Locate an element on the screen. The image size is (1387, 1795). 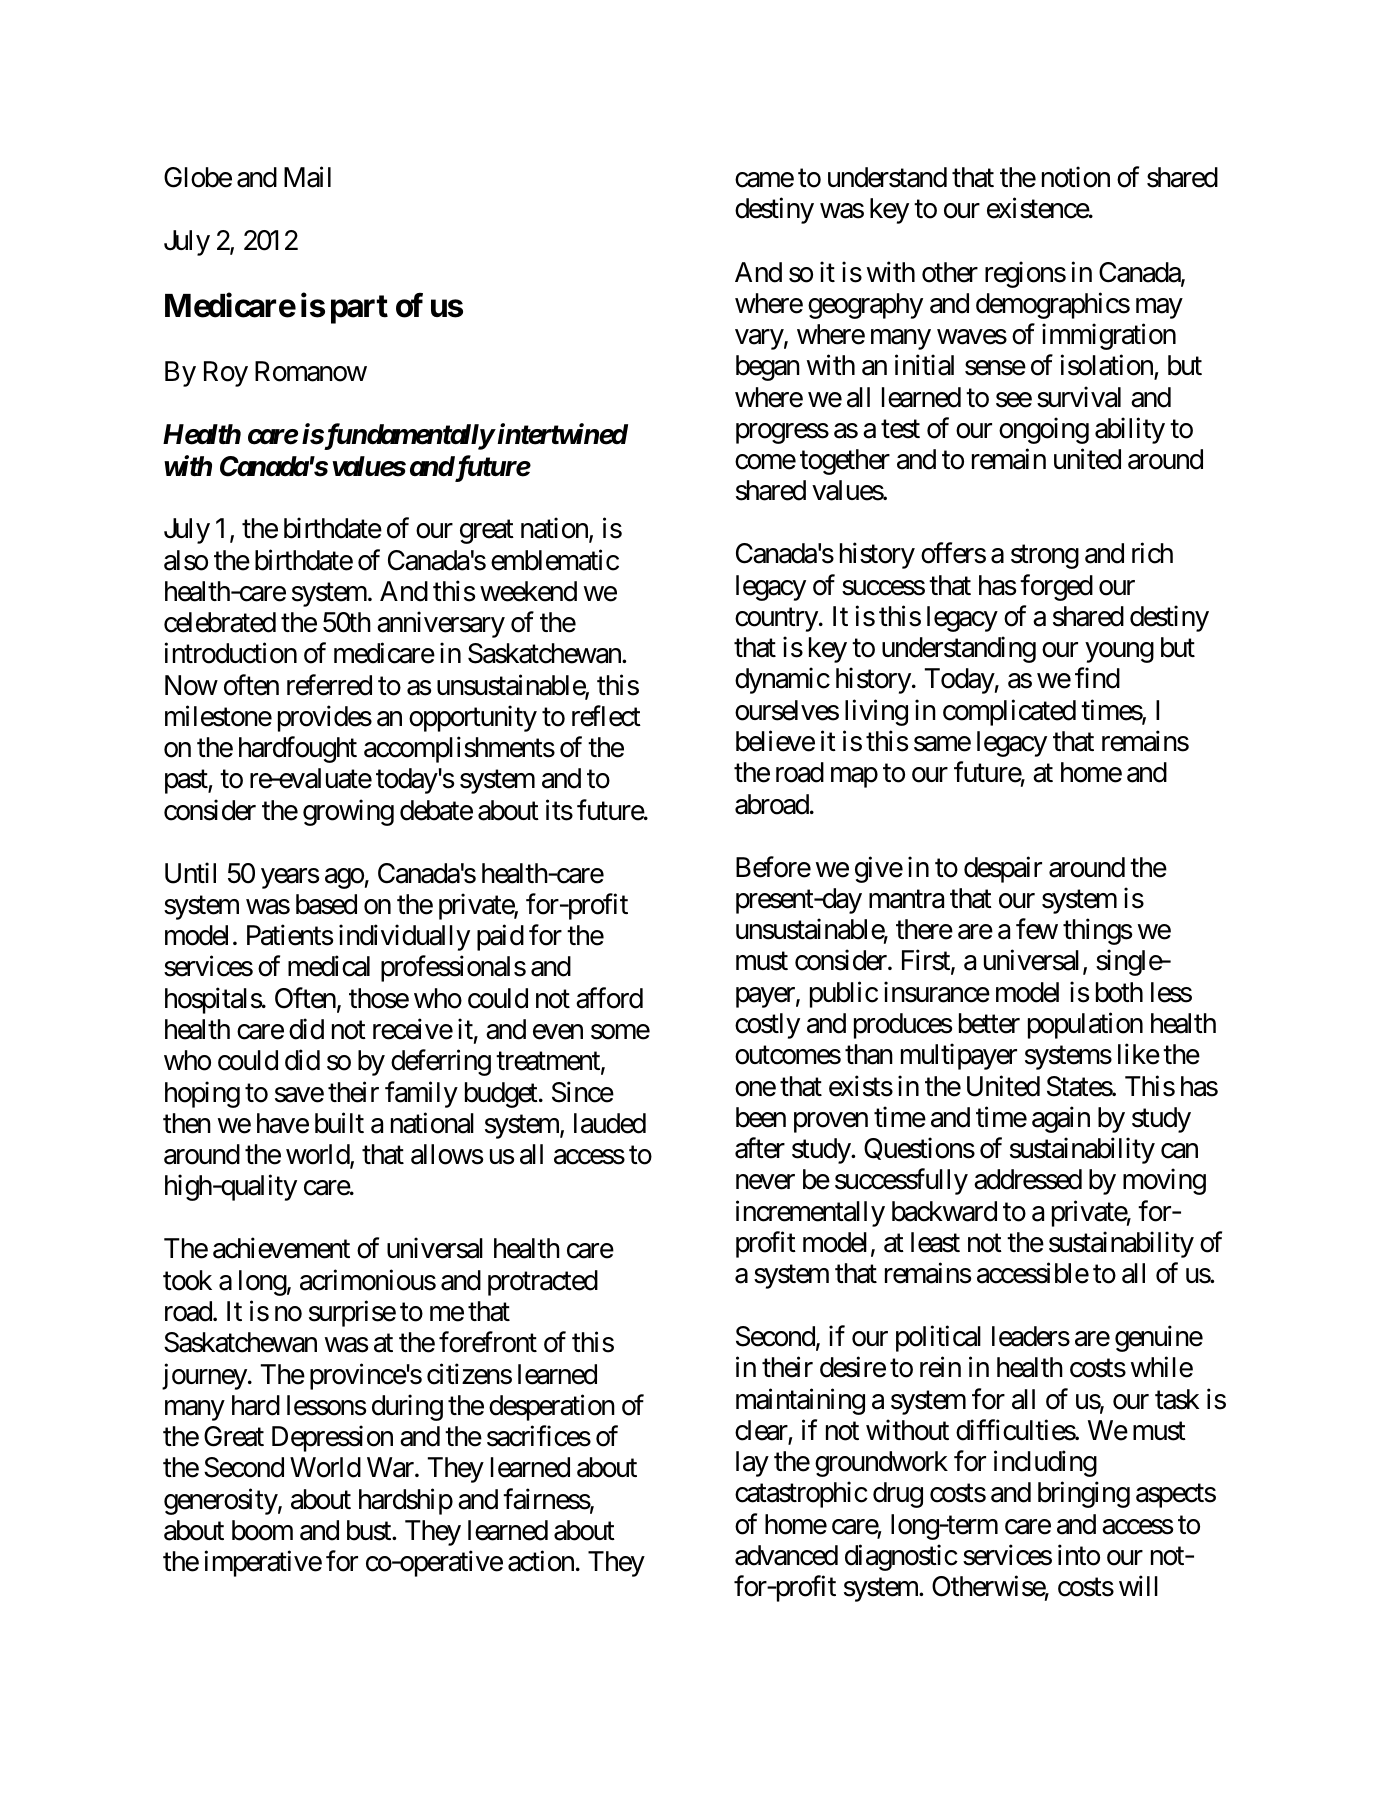
afford is located at coordinates (609, 998).
